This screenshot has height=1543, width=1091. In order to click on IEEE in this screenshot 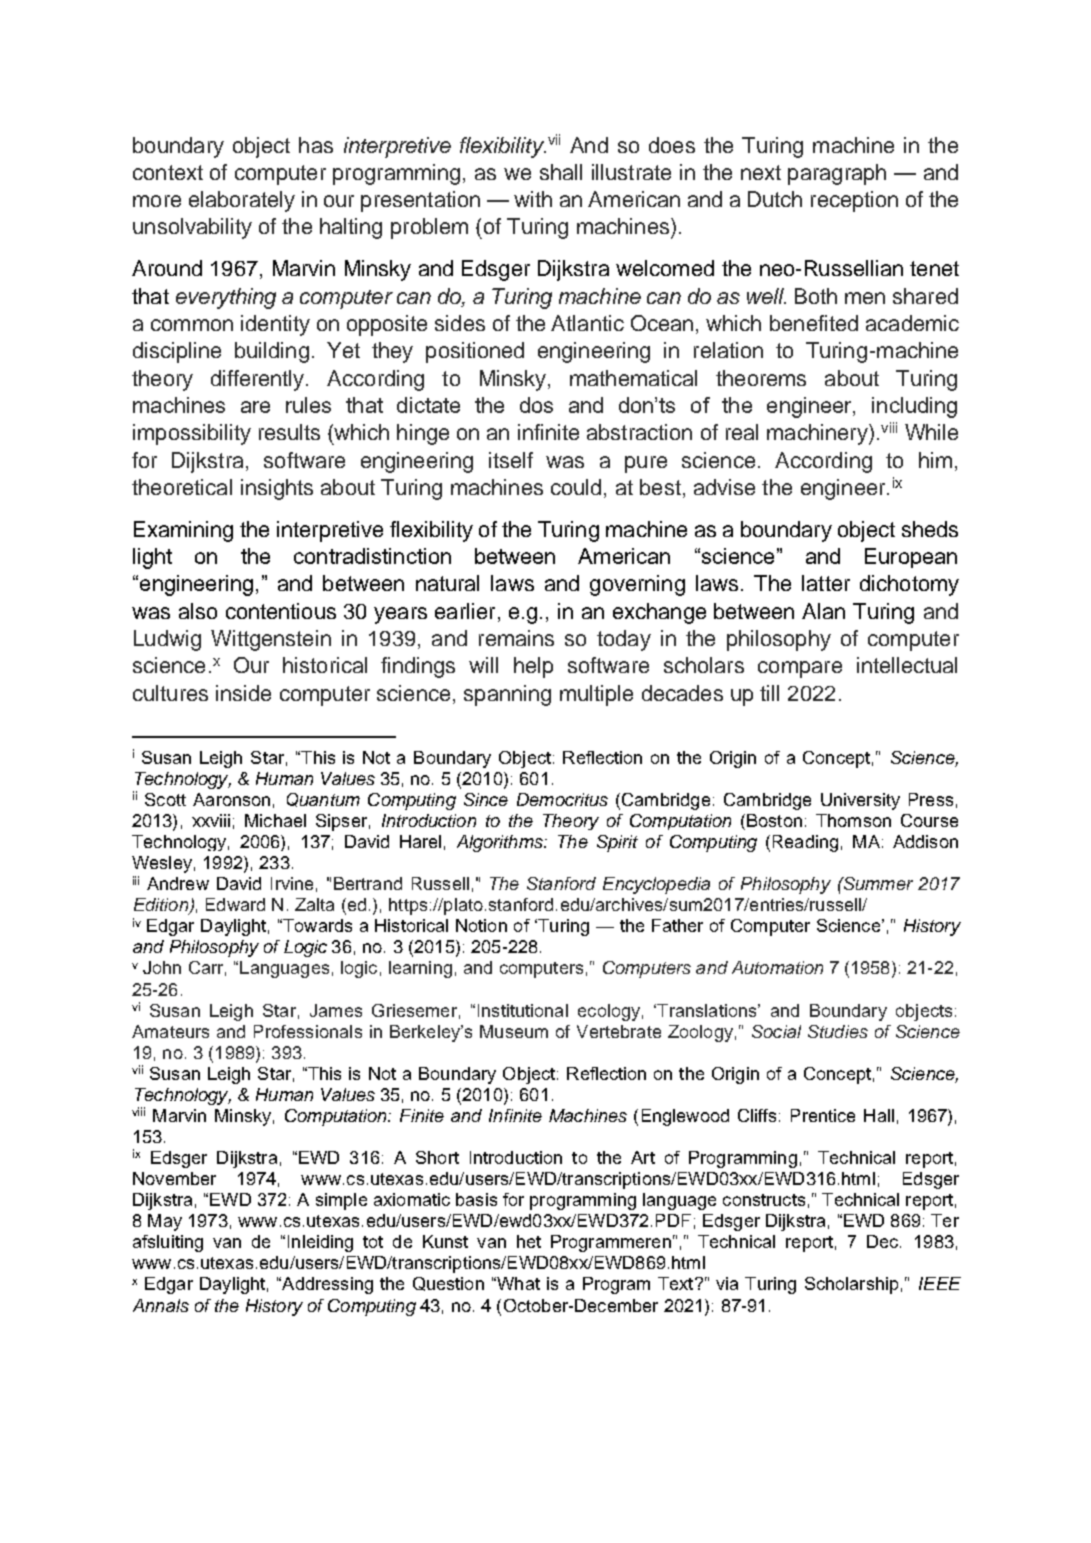, I will do `click(940, 1283)`.
